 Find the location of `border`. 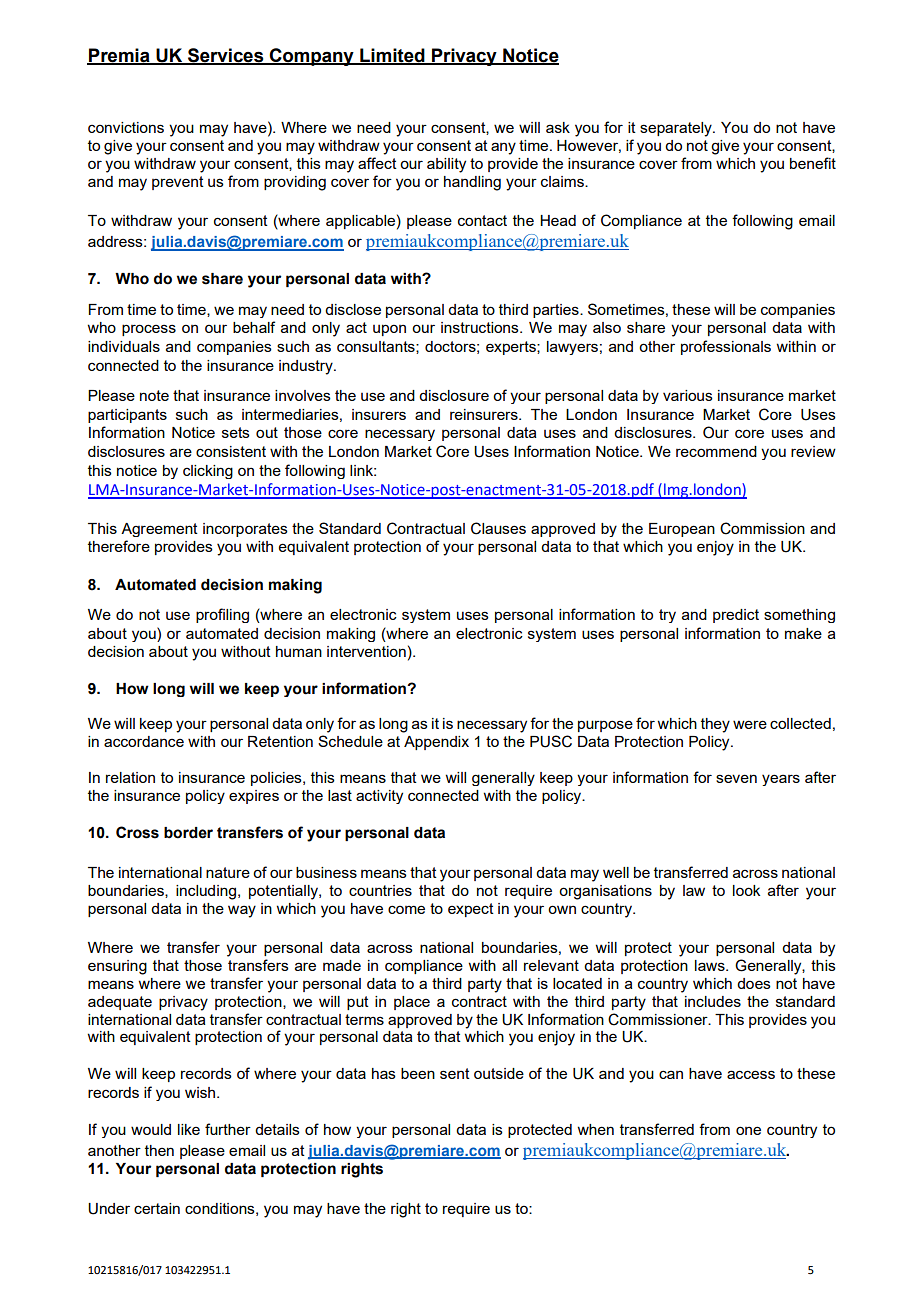

border is located at coordinates (188, 833).
